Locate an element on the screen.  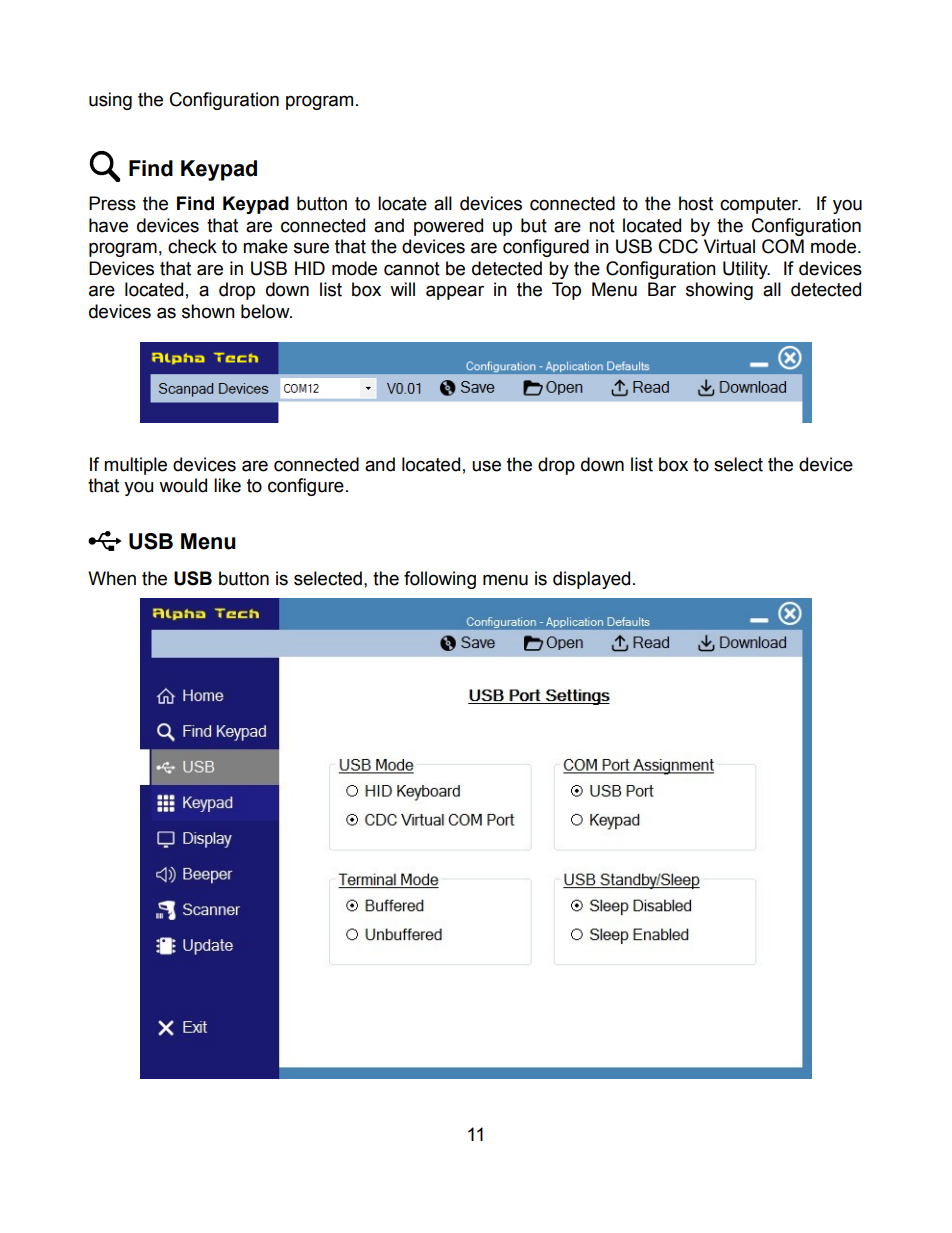
showing is located at coordinates (719, 291).
